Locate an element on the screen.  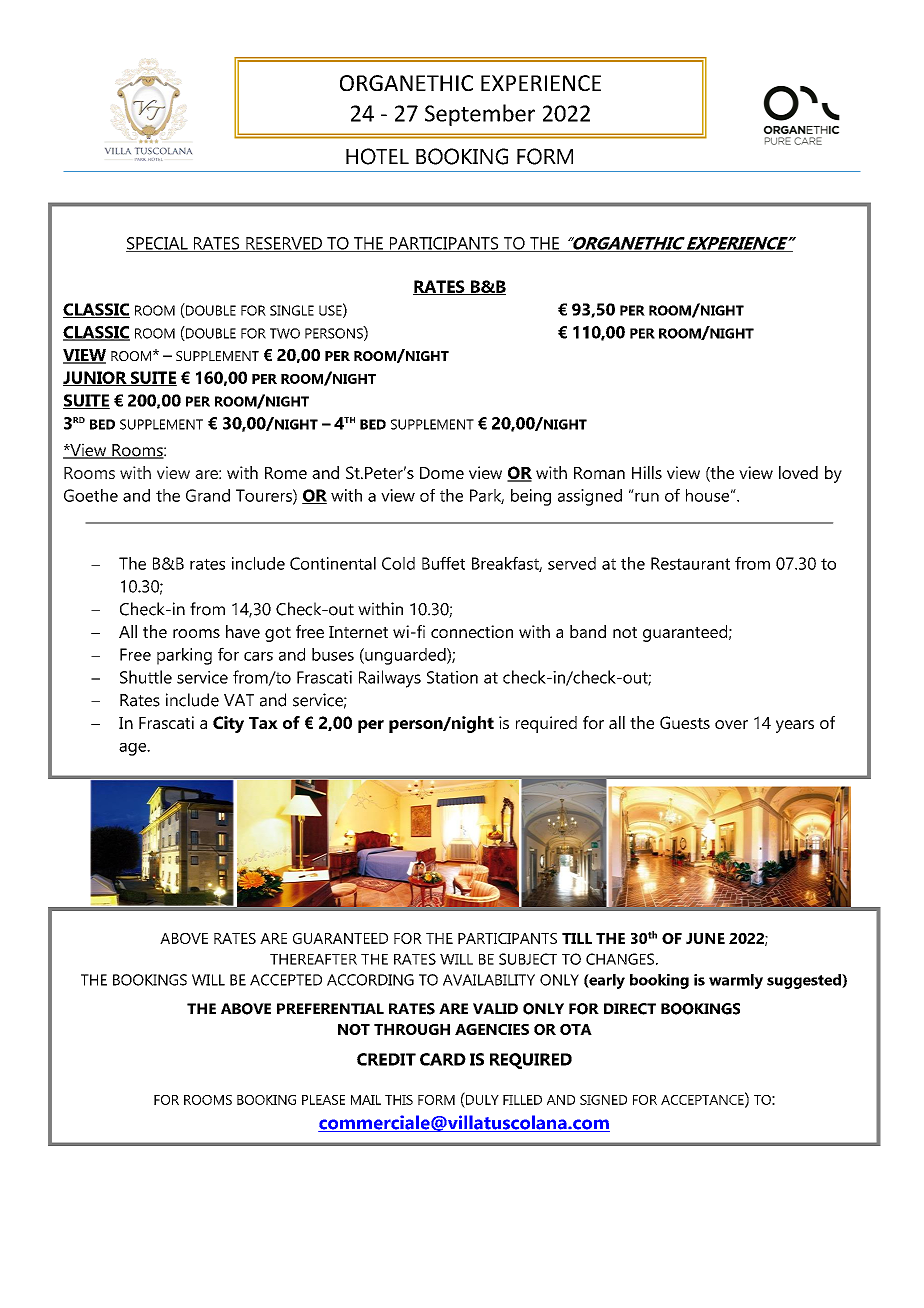
CARD is located at coordinates (443, 1059).
